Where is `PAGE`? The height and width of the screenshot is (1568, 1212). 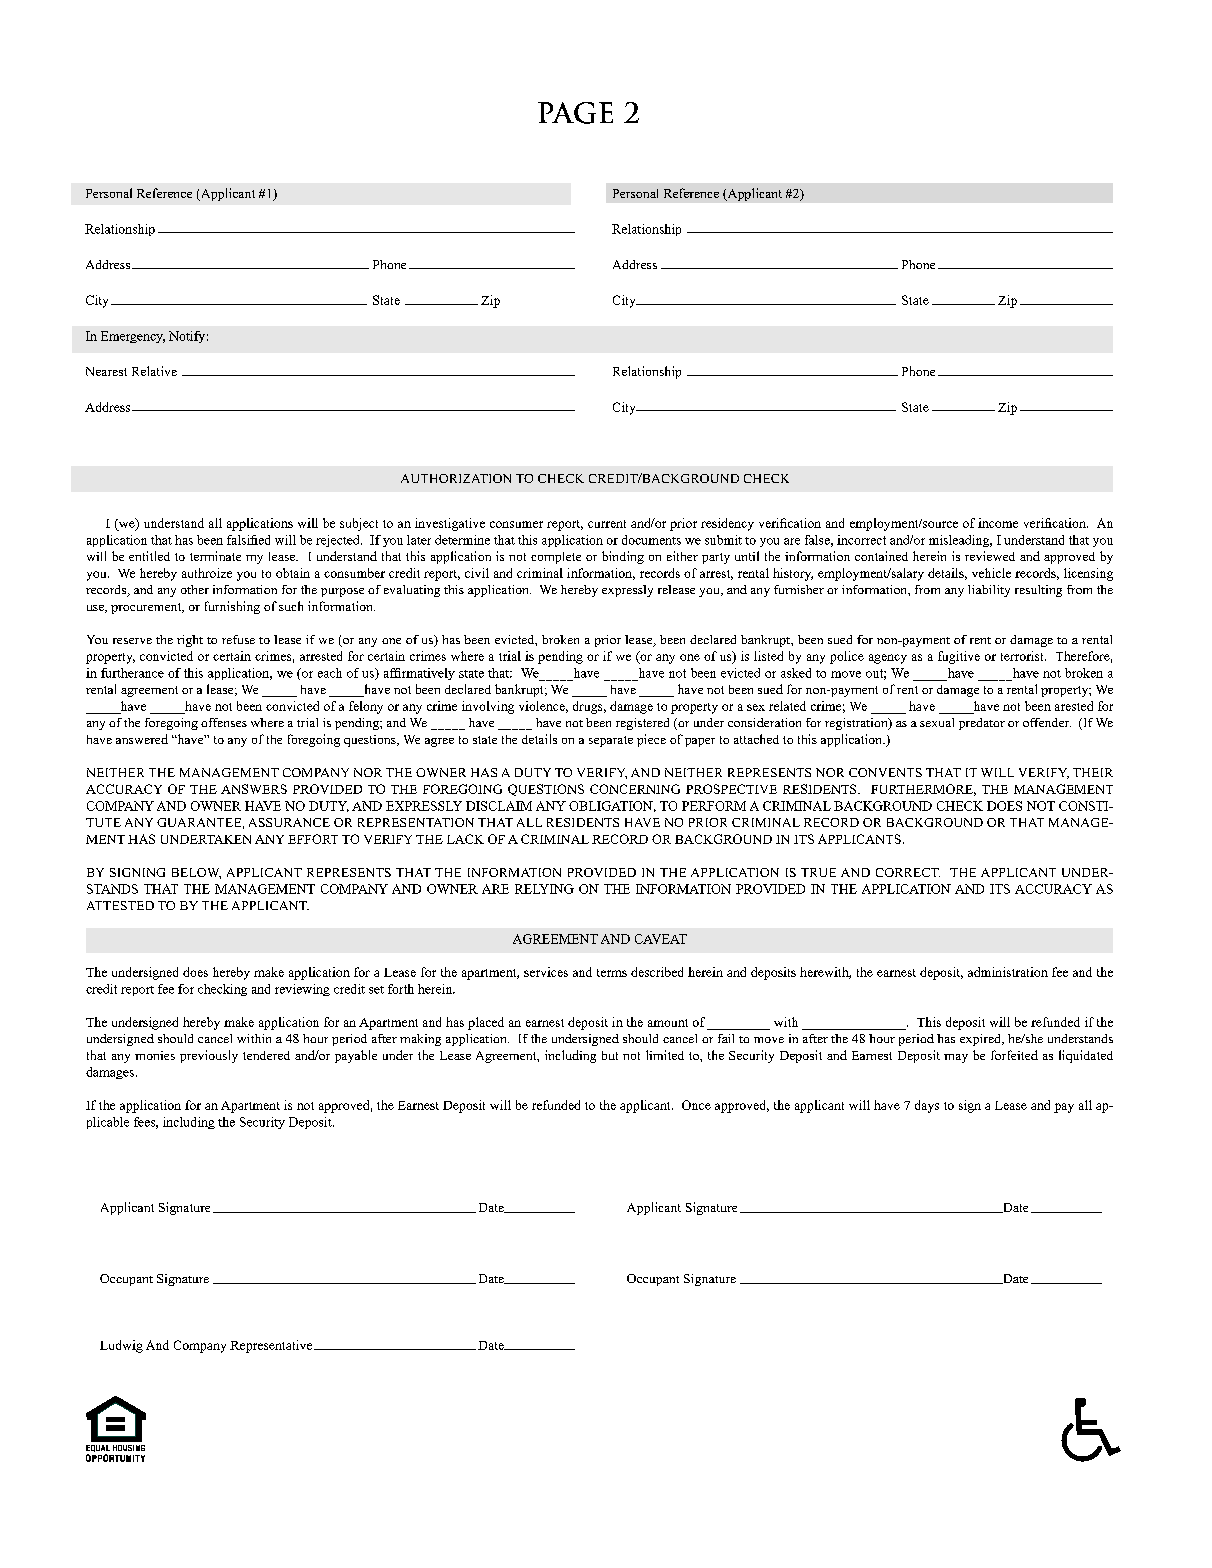 PAGE is located at coordinates (575, 113).
